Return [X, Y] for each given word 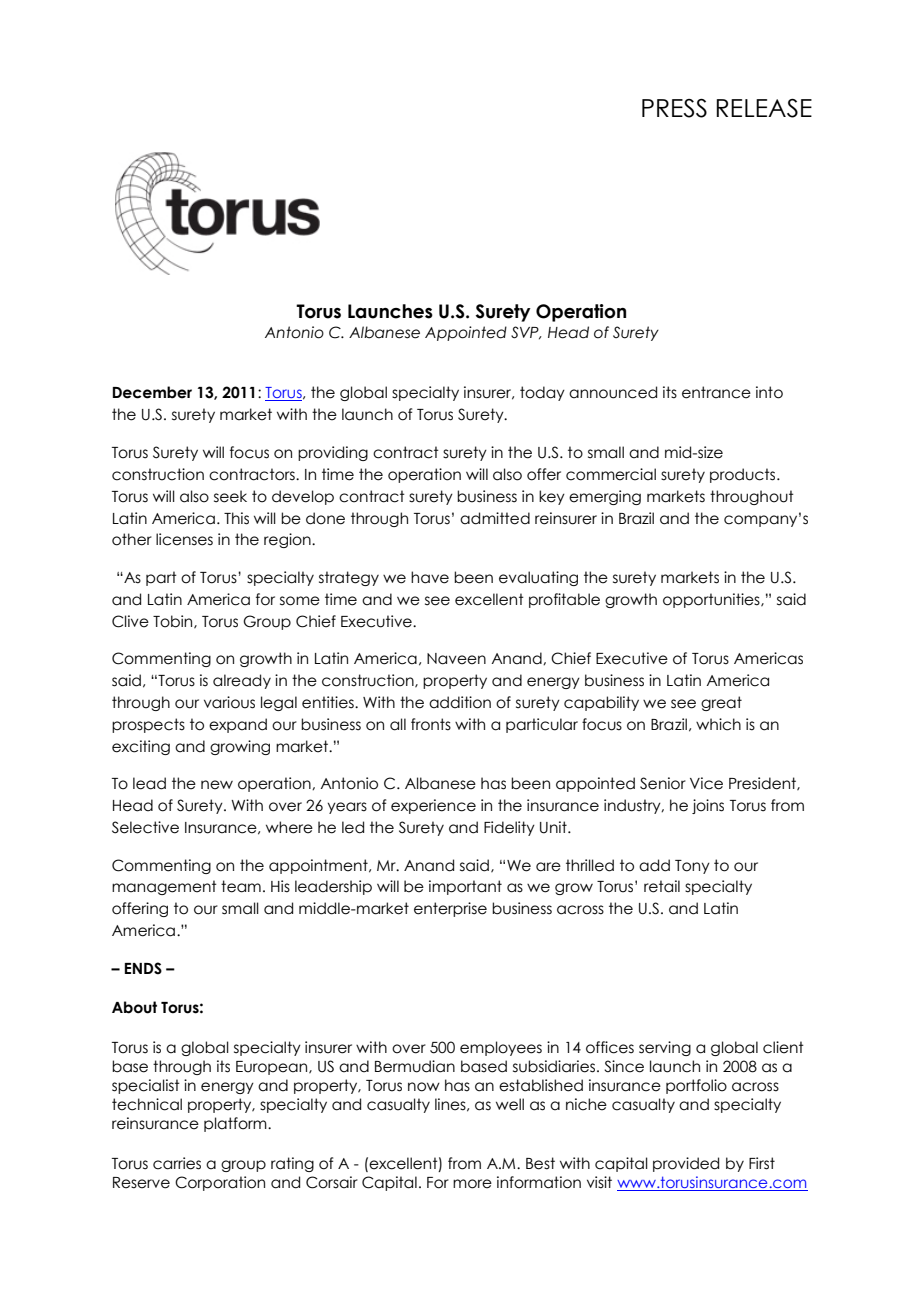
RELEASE [764, 108]
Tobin [174, 622]
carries [177, 1163]
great [721, 703]
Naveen [456, 659]
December [152, 392]
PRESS [674, 108]
